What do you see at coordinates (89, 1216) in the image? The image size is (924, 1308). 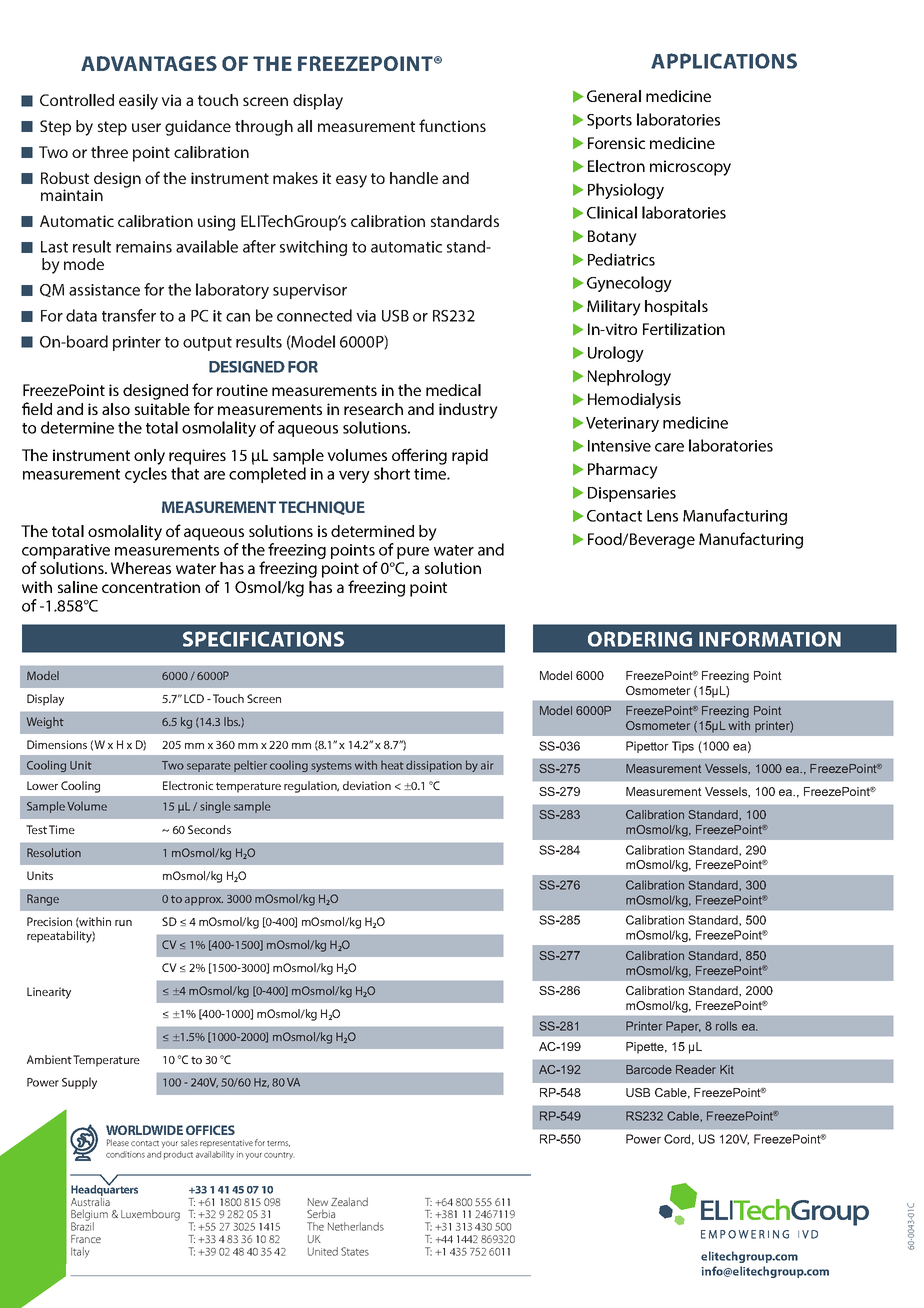 I see `Belgium` at bounding box center [89, 1216].
